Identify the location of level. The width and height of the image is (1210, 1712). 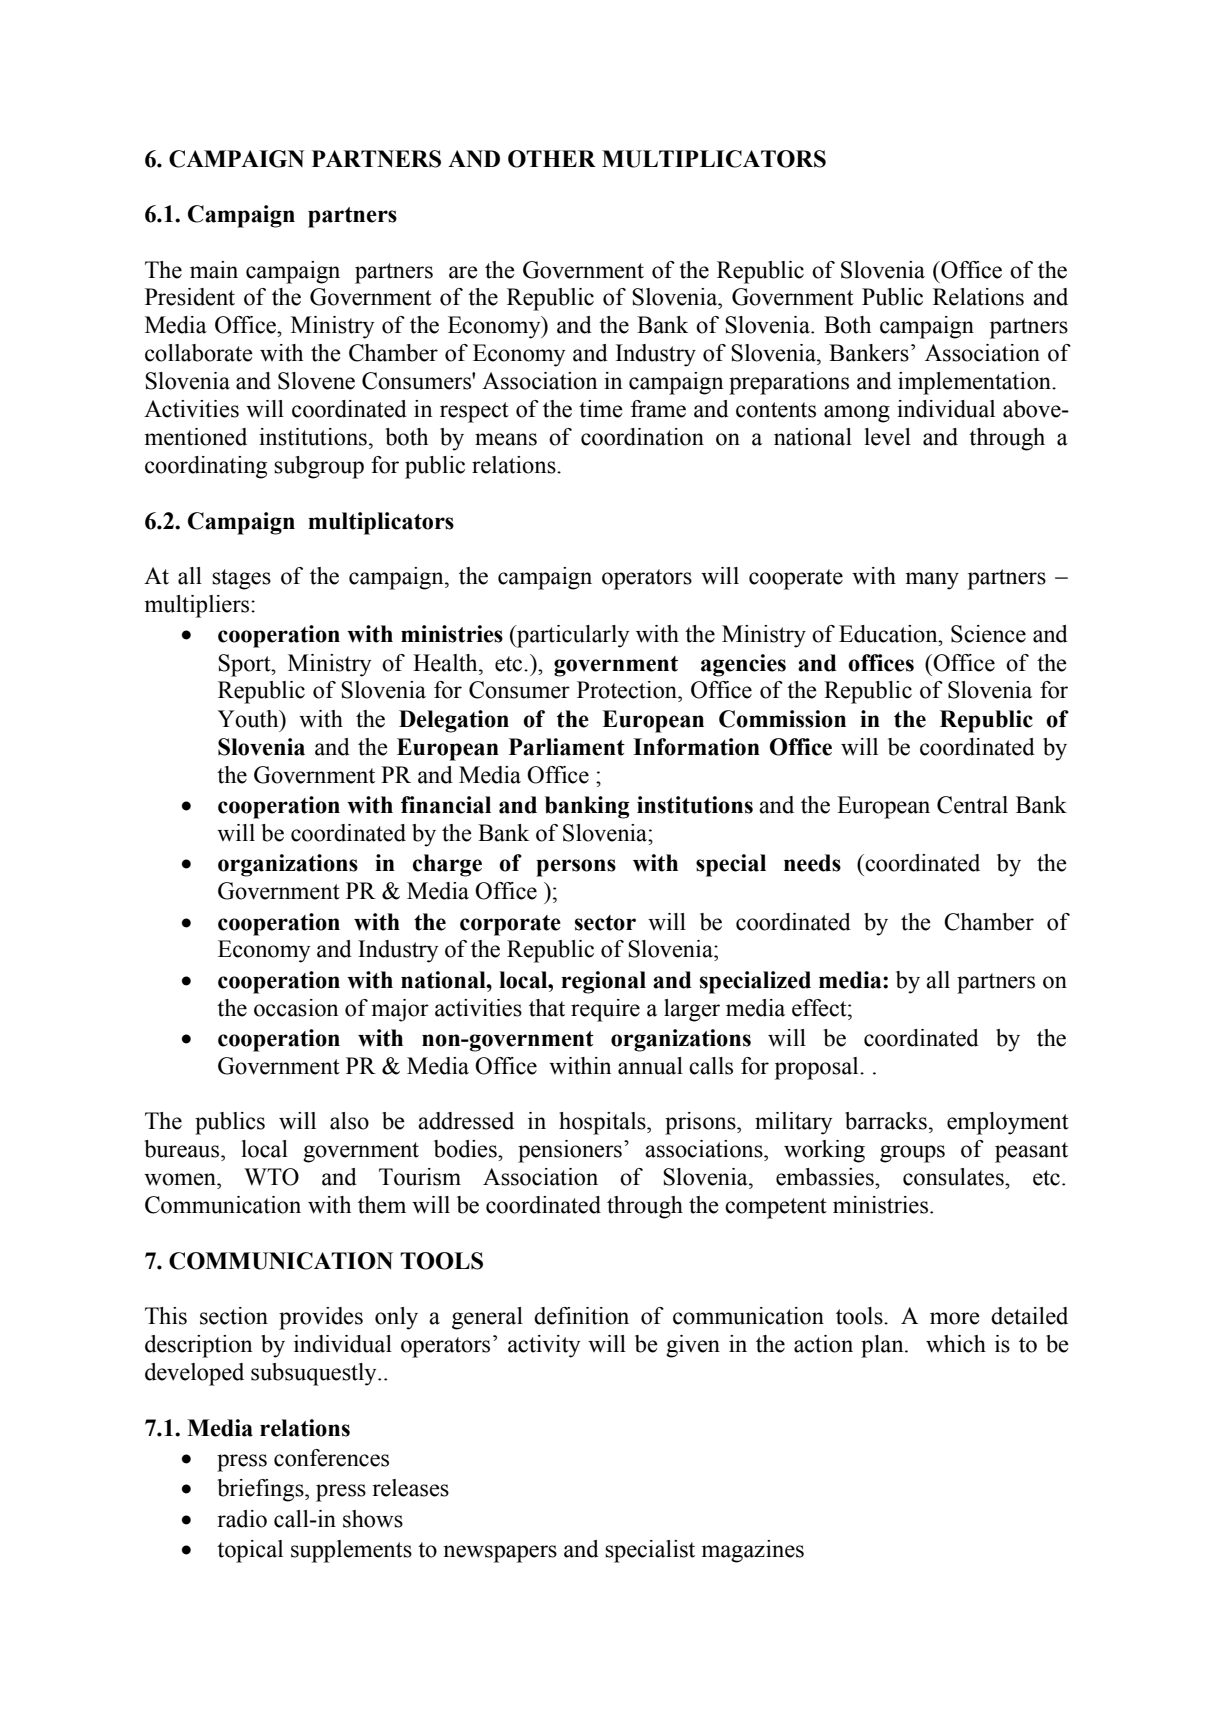
(888, 437).
